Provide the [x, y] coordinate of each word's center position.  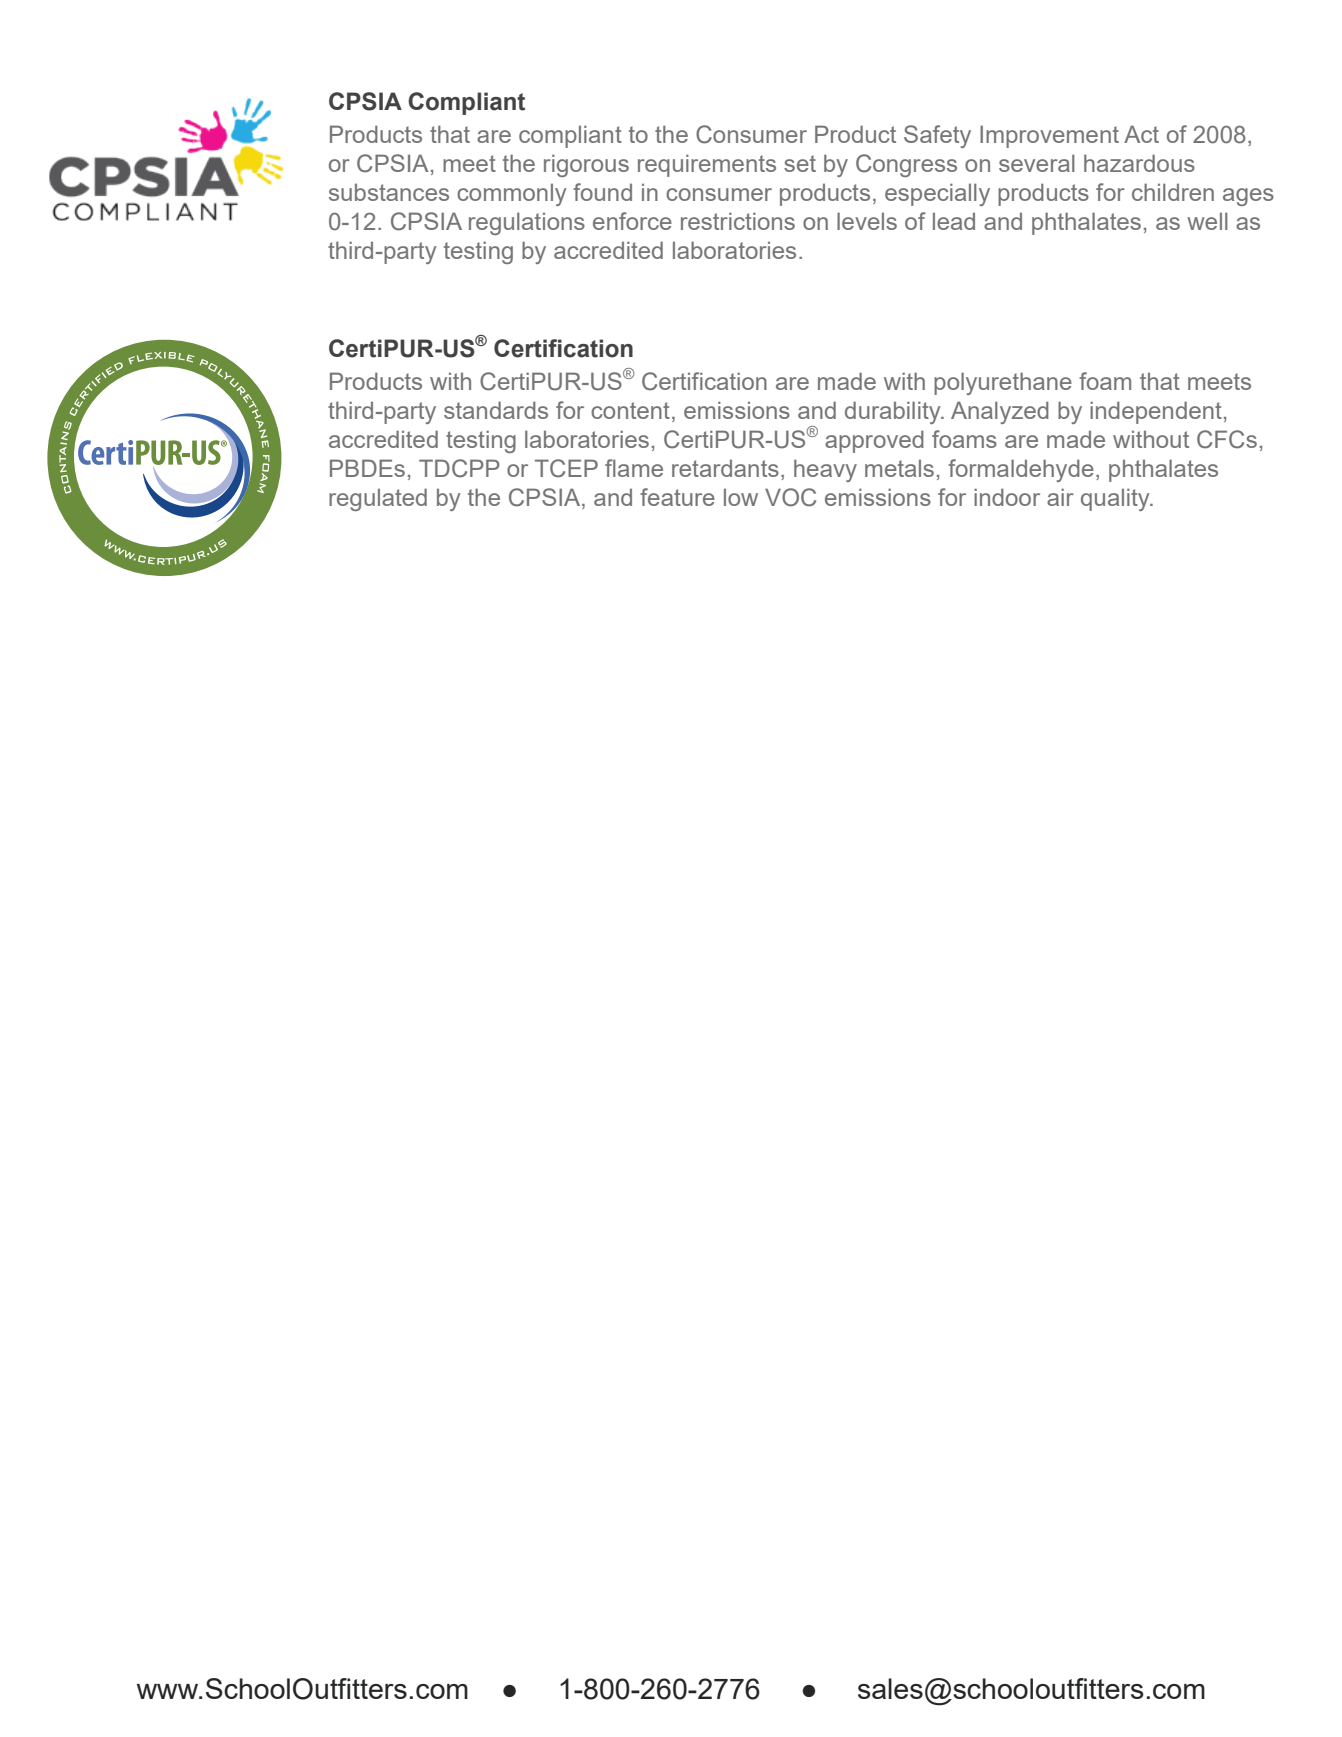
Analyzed [1000, 412]
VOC [790, 497]
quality [1116, 499]
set [800, 163]
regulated [378, 499]
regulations [527, 223]
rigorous [586, 165]
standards [496, 410]
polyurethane [1003, 383]
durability [894, 412]
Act [1141, 134]
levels [867, 221]
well [1207, 221]
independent [1156, 412]
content [630, 410]
